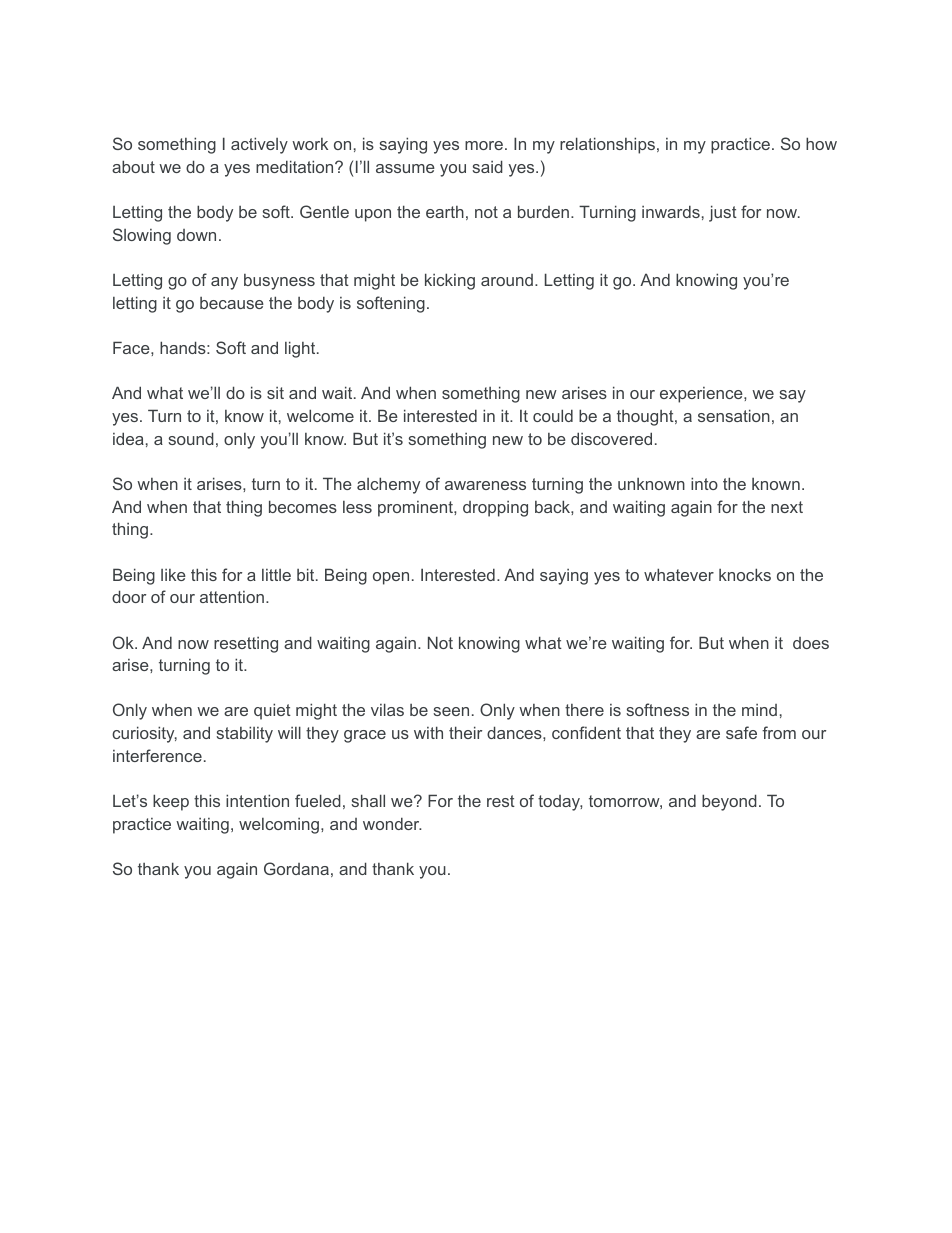 The width and height of the screenshot is (952, 1233). Describe the element at coordinates (553, 415) in the screenshot. I see `could` at that location.
